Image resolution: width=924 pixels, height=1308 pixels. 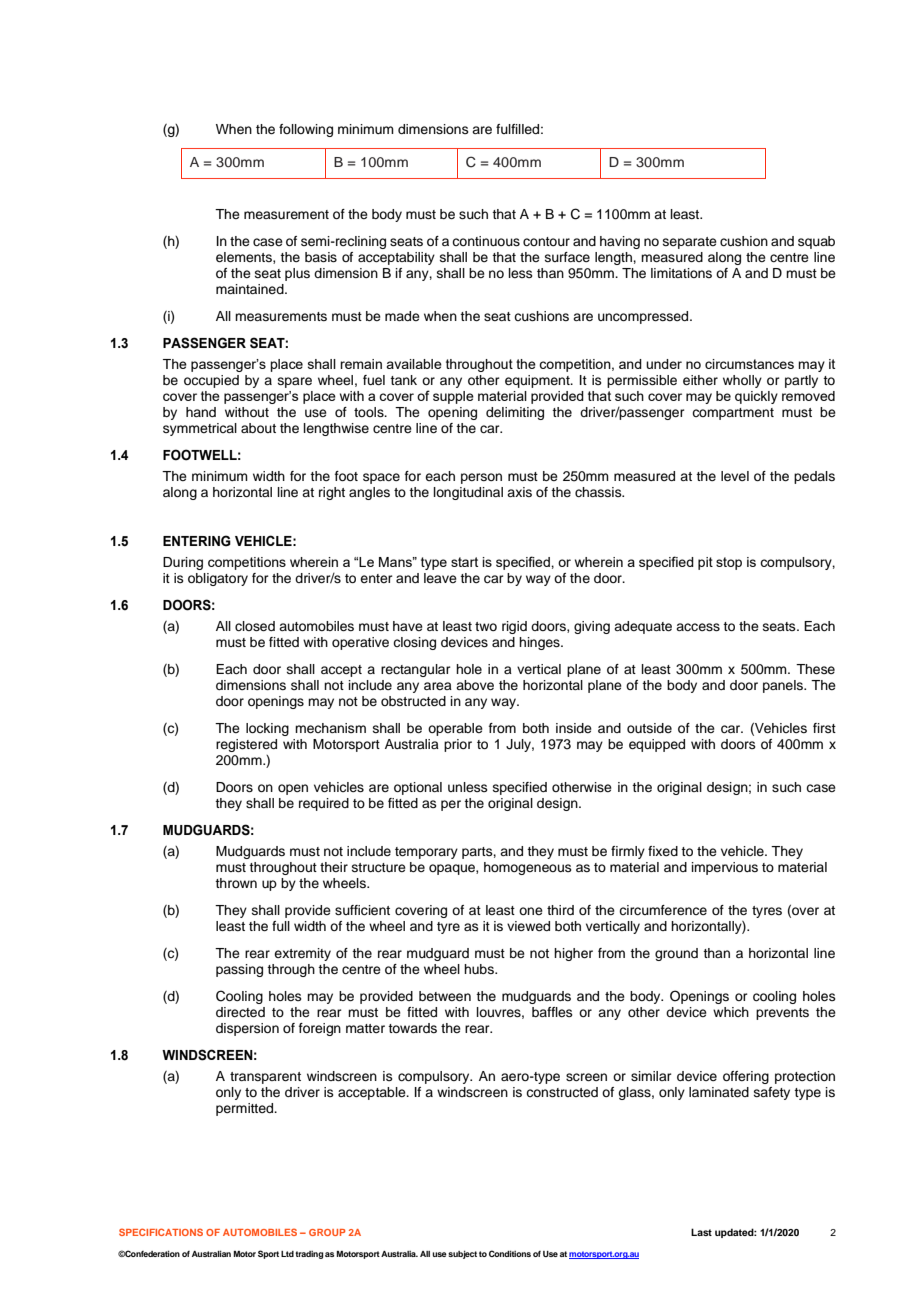 What do you see at coordinates (239, 970) in the document?
I see `passing` at bounding box center [239, 970].
